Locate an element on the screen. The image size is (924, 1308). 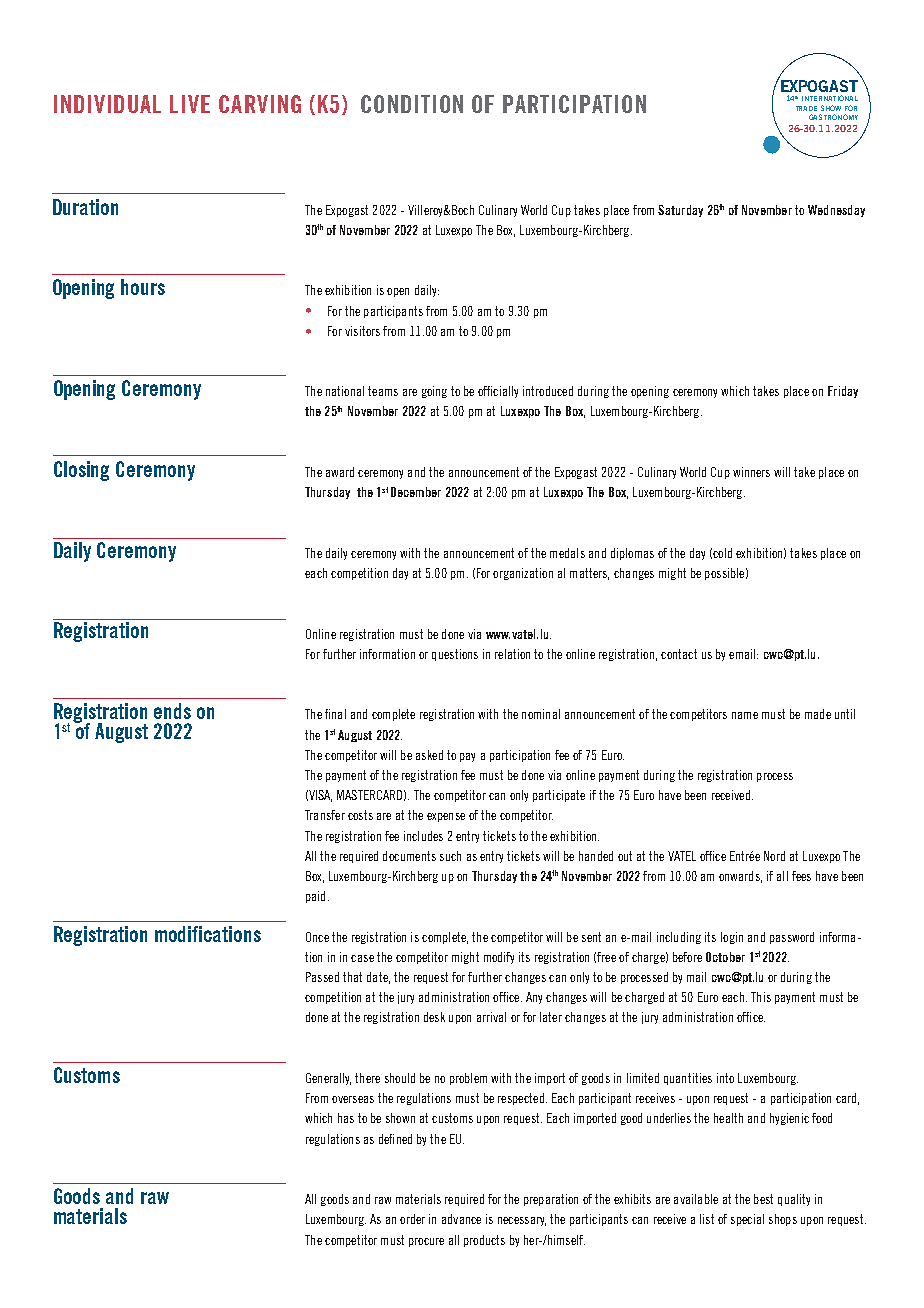
winners is located at coordinates (751, 472).
